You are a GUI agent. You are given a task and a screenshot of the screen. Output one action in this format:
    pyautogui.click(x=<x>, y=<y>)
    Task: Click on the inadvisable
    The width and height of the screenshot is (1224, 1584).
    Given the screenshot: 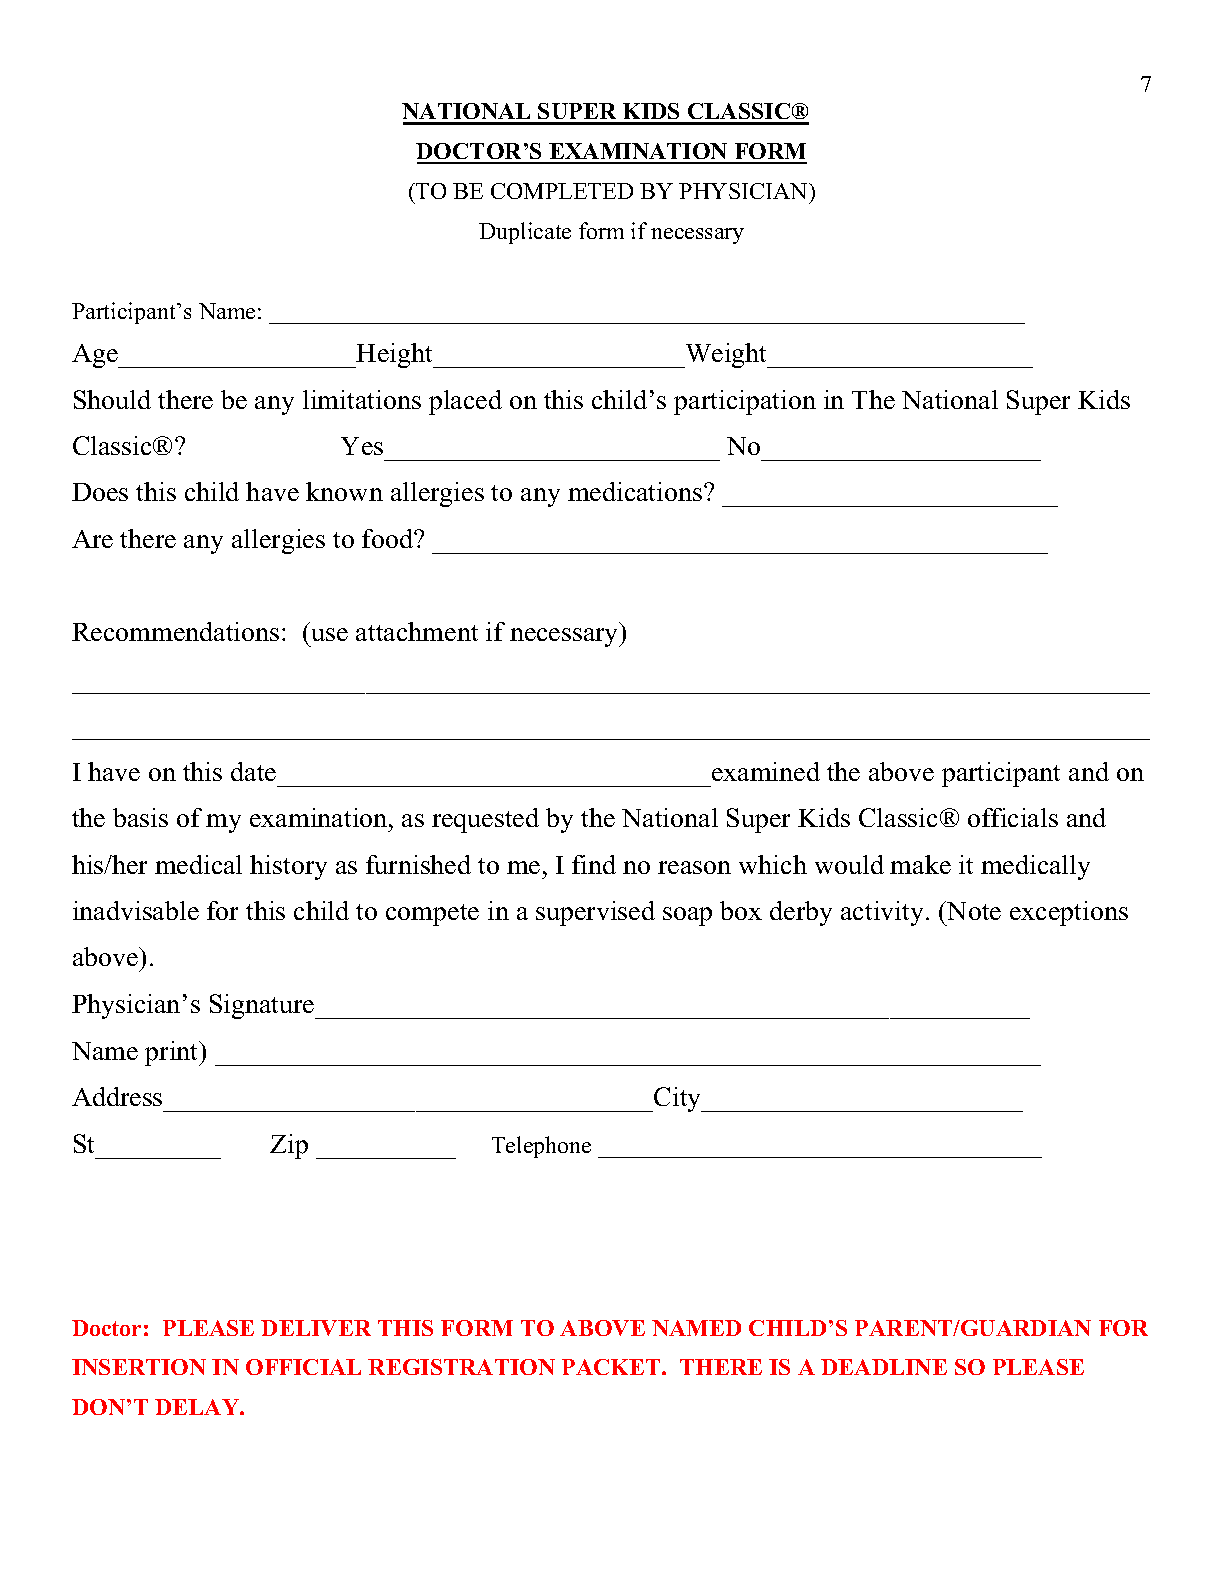 What is the action you would take?
    pyautogui.click(x=136, y=910)
